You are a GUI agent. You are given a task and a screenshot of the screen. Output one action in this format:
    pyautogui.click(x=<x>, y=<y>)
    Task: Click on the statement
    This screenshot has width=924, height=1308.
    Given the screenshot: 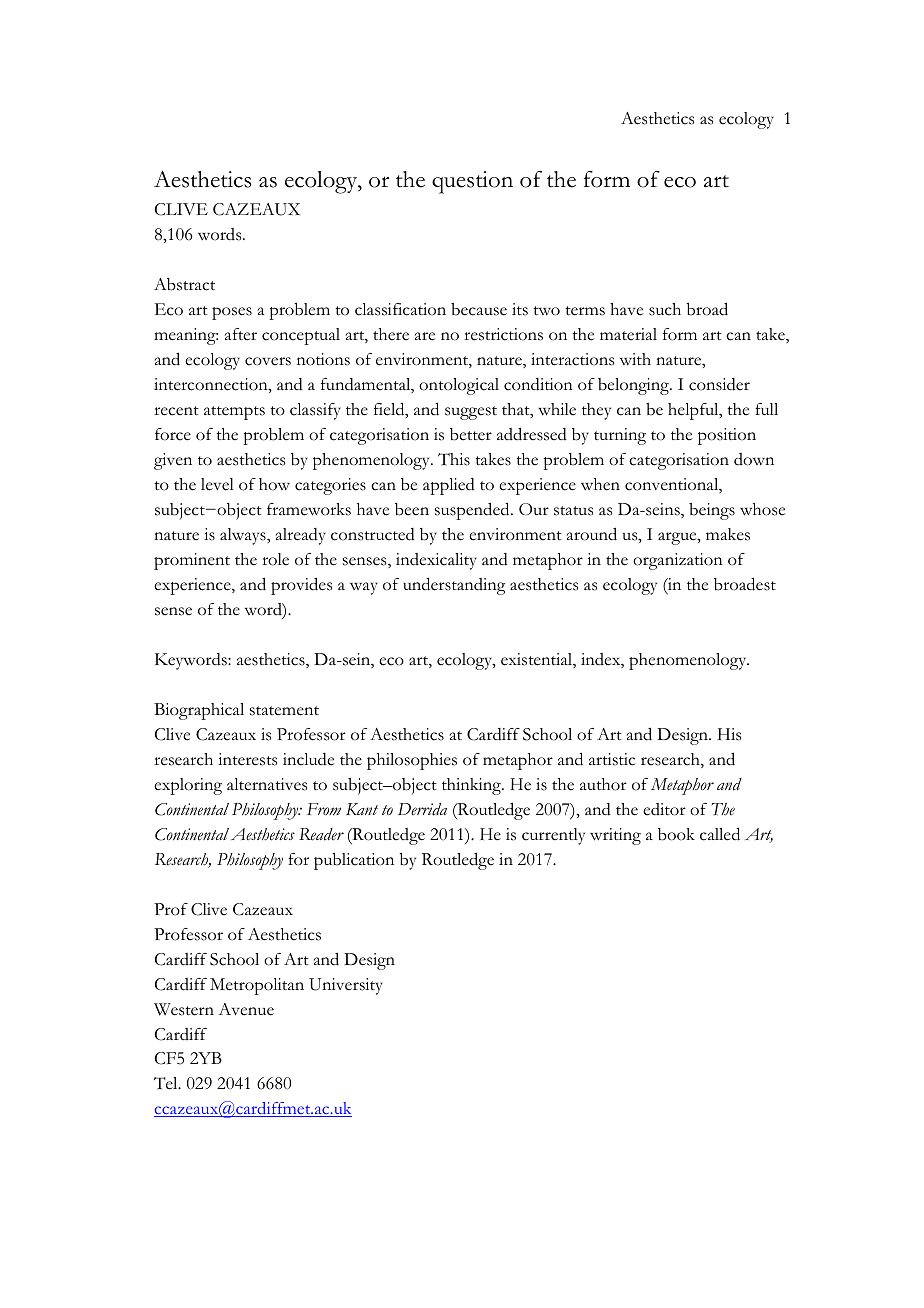 What is the action you would take?
    pyautogui.click(x=284, y=711)
